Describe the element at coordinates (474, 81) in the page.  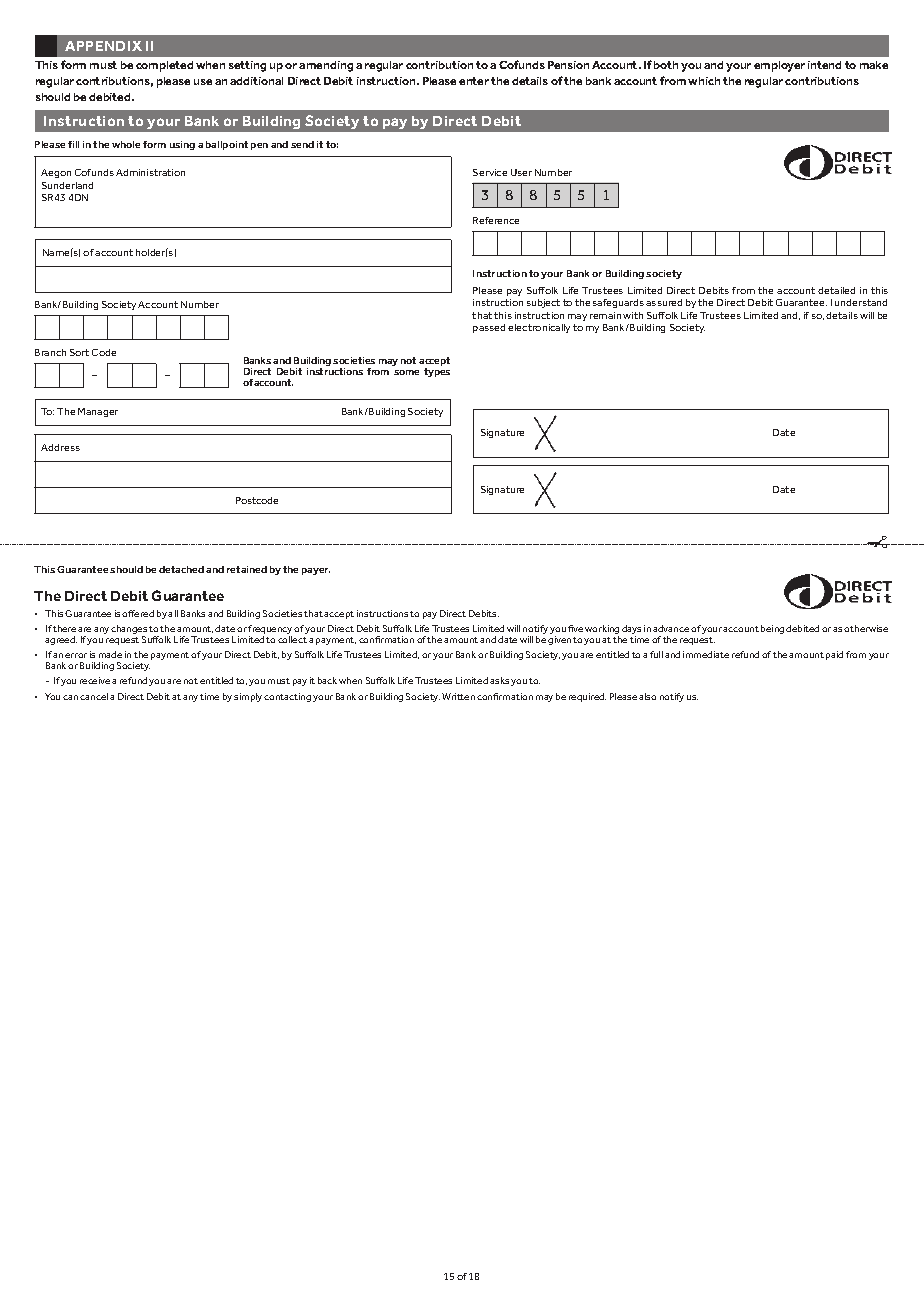
I see `enter` at that location.
